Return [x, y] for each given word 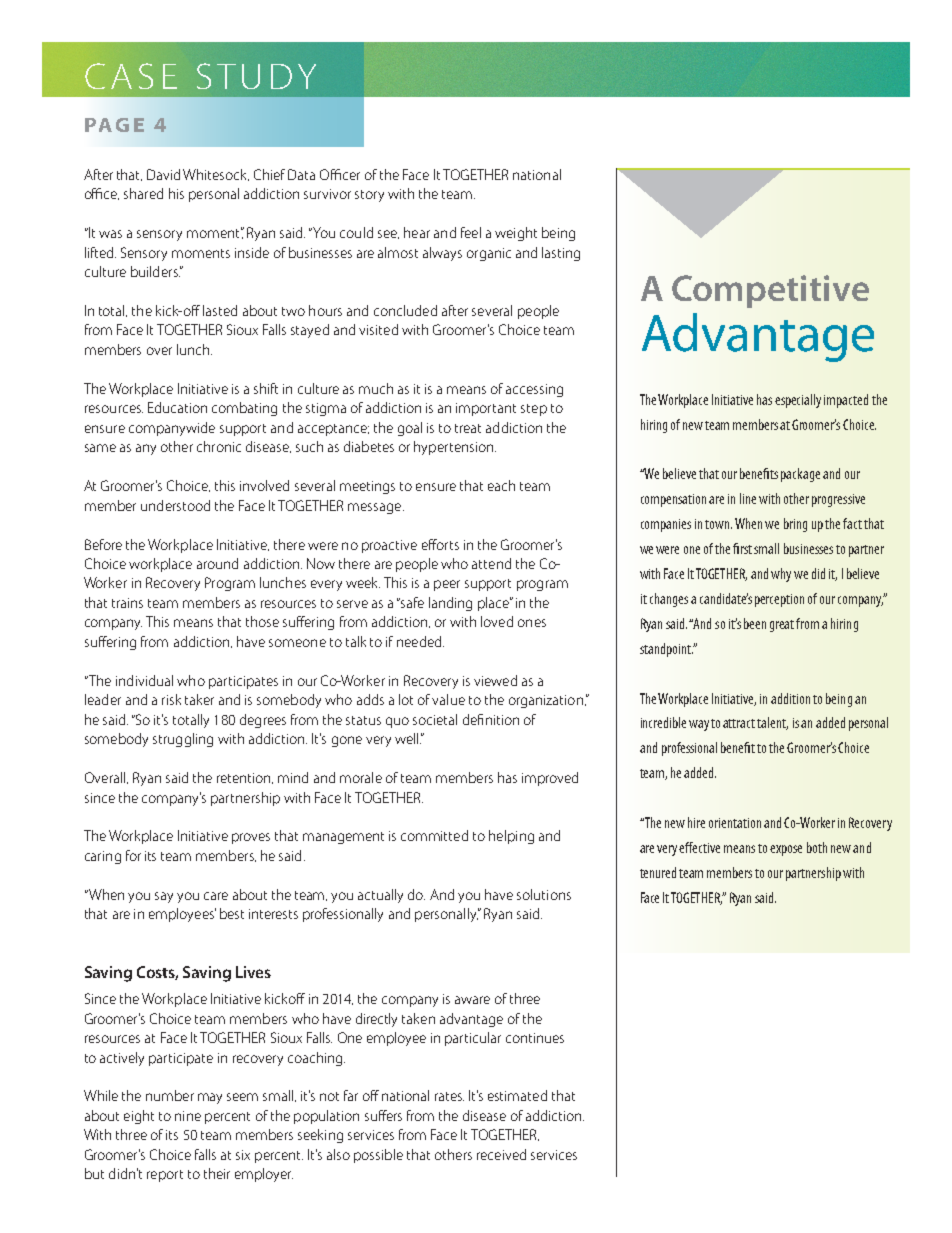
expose [786, 850]
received [501, 1154]
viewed [495, 680]
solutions [544, 894]
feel [471, 232]
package [800, 475]
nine [188, 1116]
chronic [219, 446]
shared [143, 193]
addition [790, 698]
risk [171, 699]
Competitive [770, 291]
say [164, 897]
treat [468, 428]
